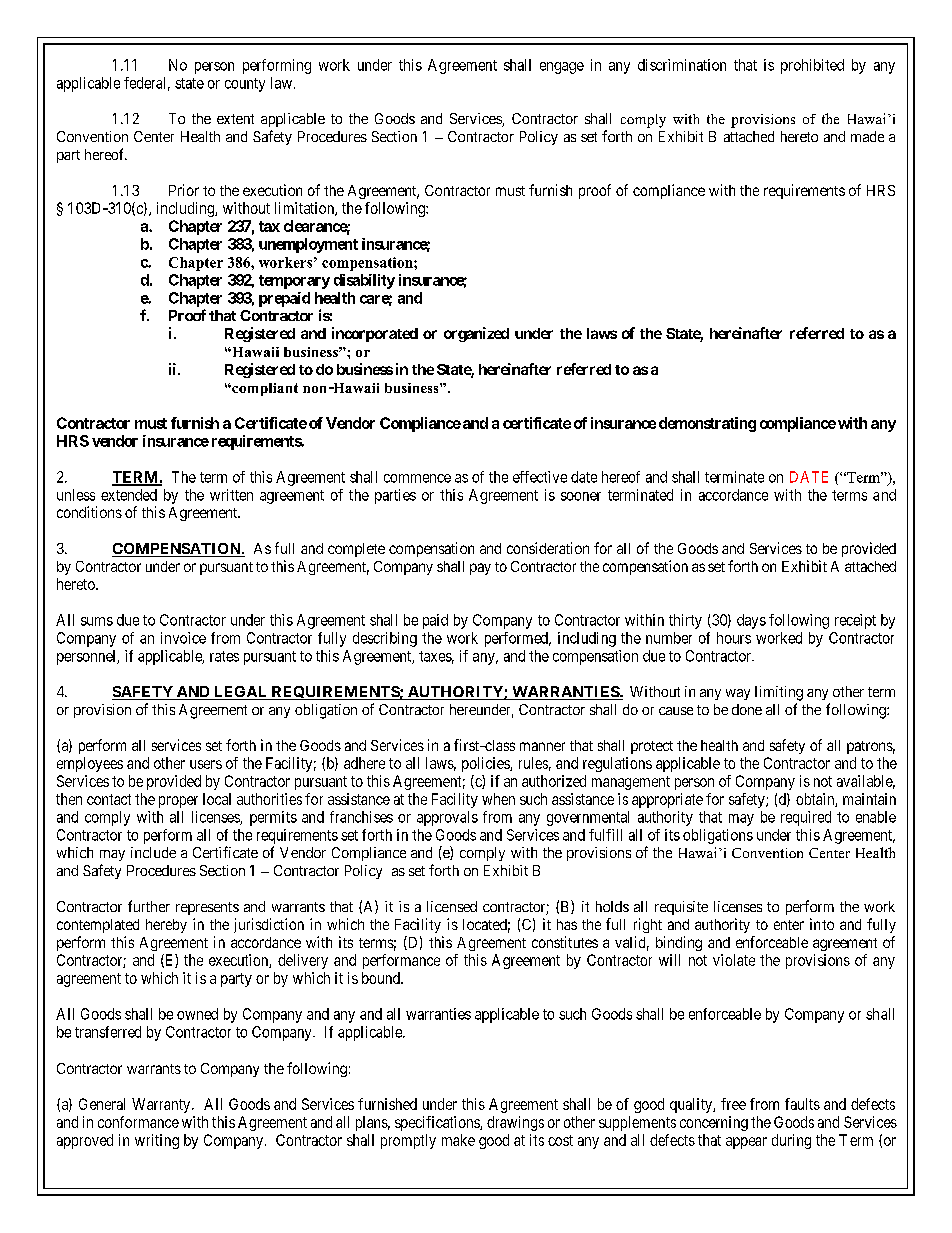  I want to click on required, so click(806, 818).
